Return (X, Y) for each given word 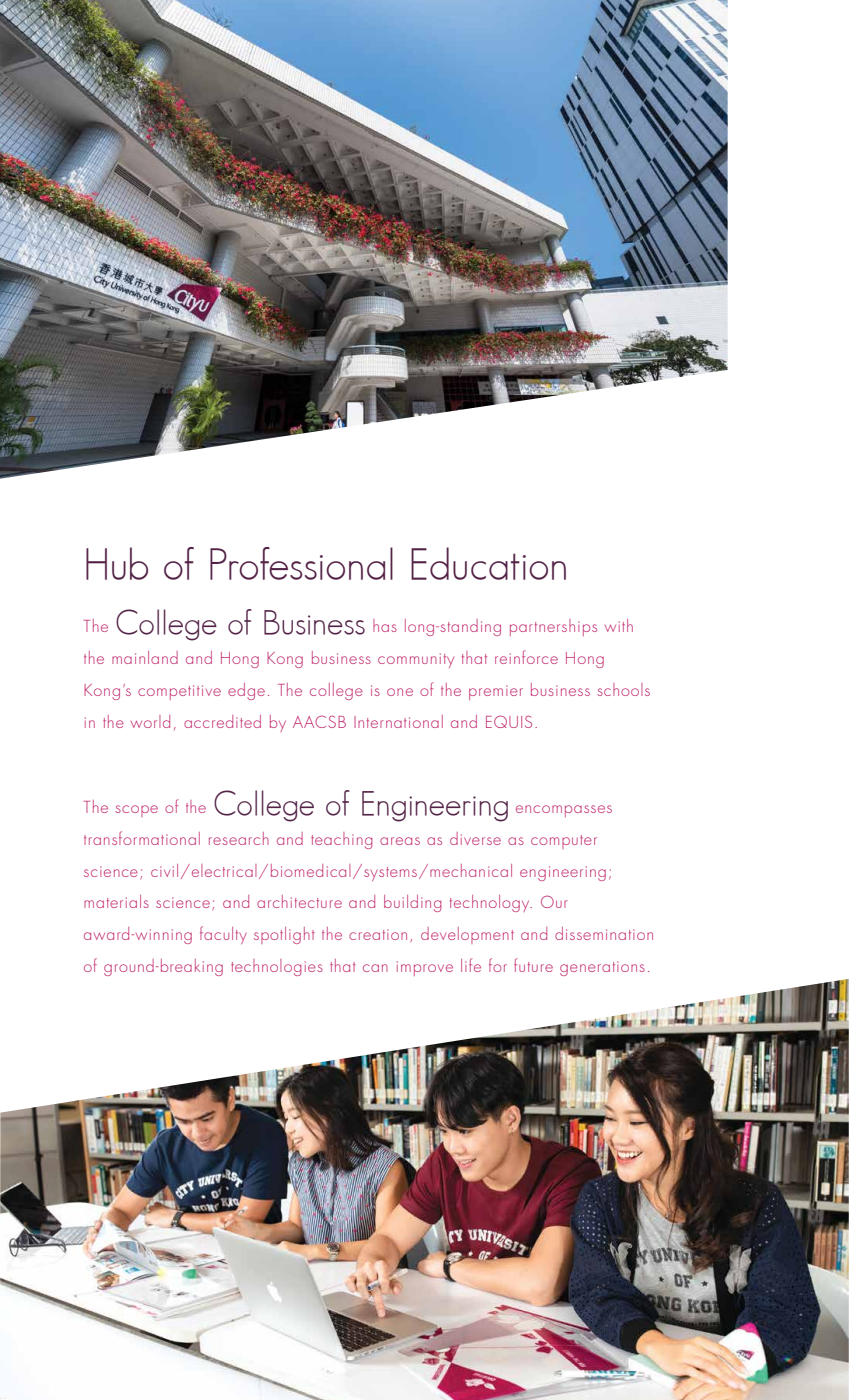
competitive (179, 692)
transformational (142, 838)
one (400, 692)
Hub (117, 563)
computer (564, 842)
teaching (342, 840)
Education (488, 563)
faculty (223, 935)
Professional (301, 563)
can (375, 968)
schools (623, 689)
